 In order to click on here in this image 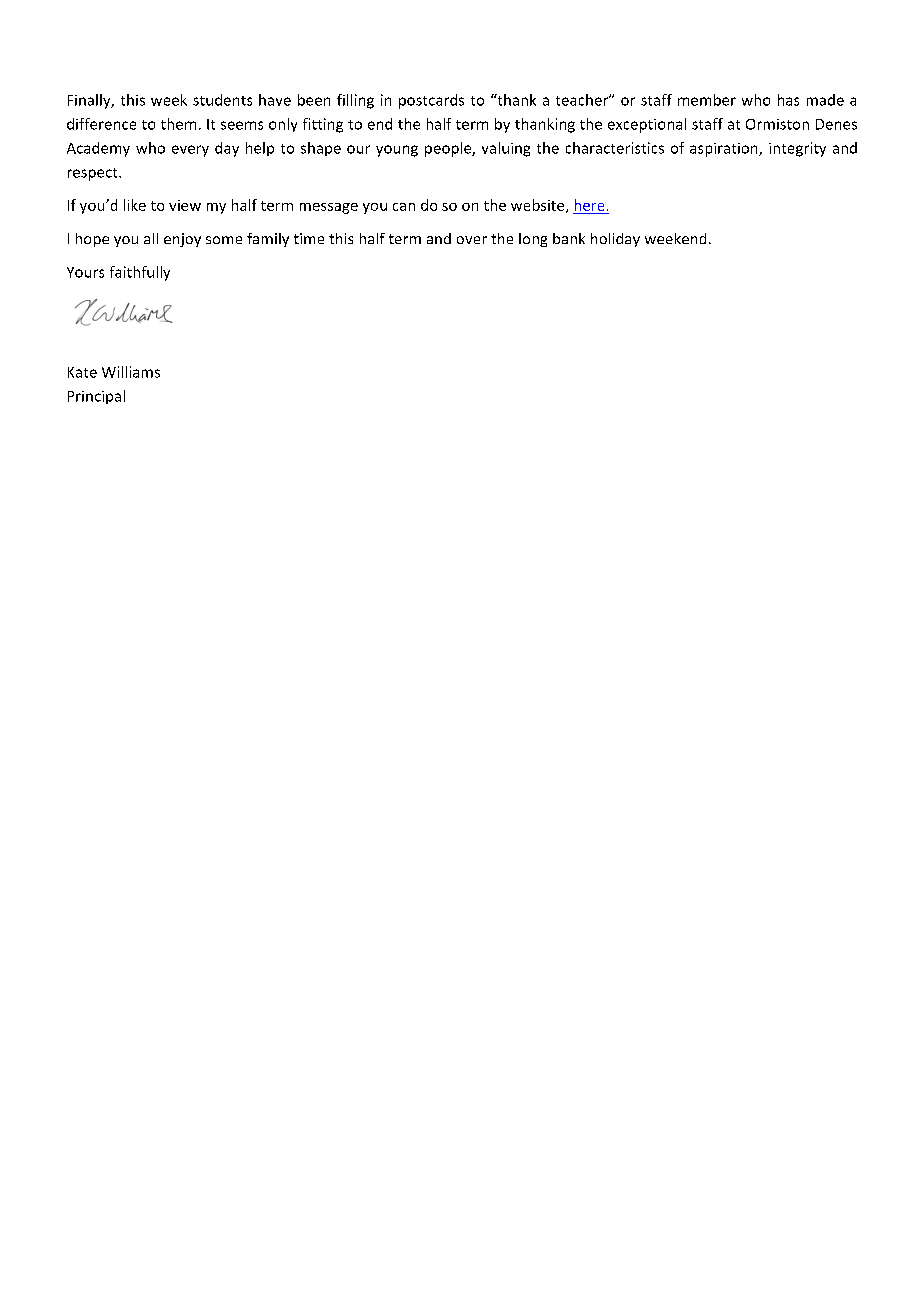, I will do `click(589, 205)`.
